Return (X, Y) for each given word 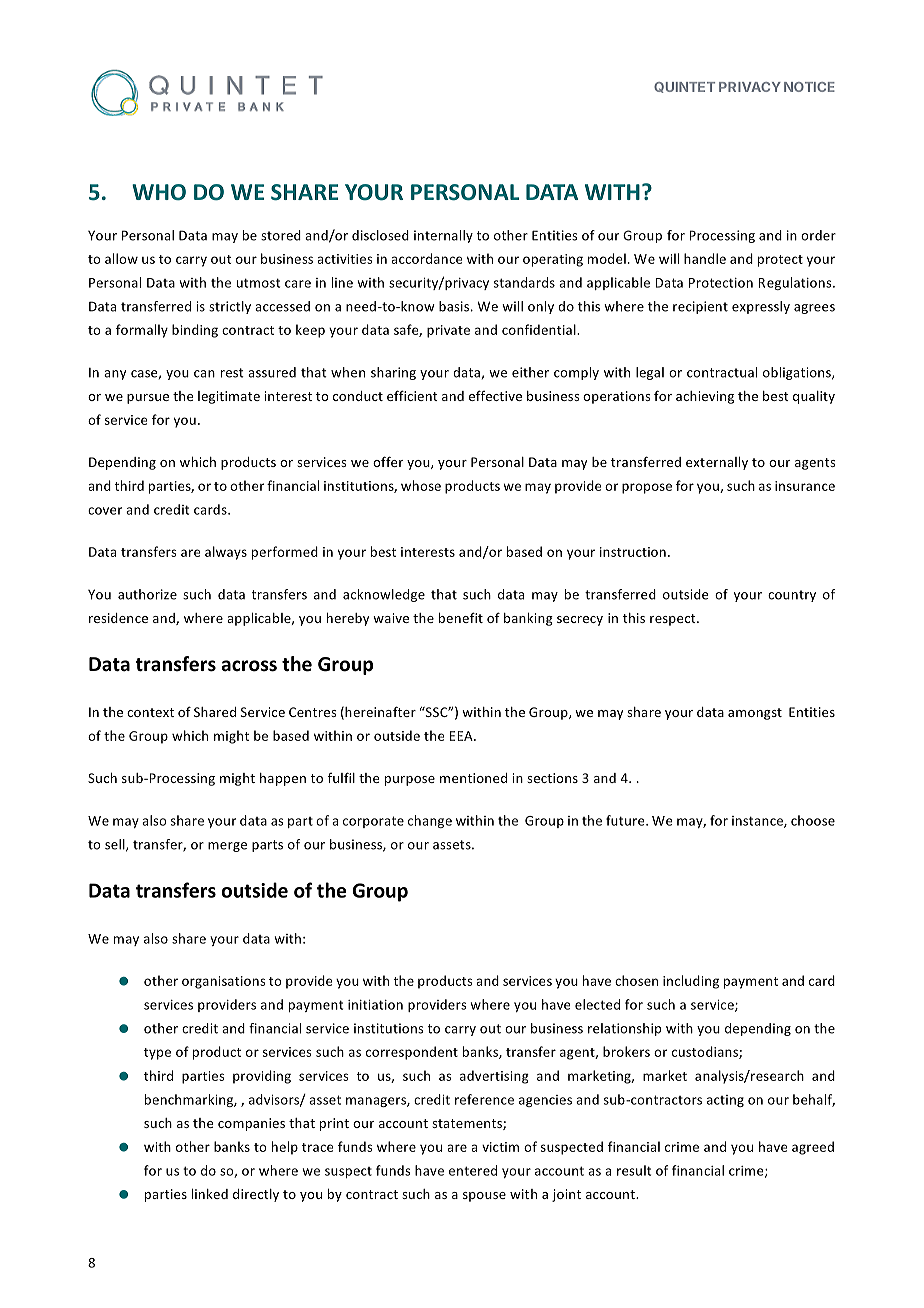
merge (227, 847)
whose (421, 485)
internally (443, 236)
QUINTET (684, 87)
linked (210, 1194)
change (430, 821)
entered (473, 1170)
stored (281, 235)
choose (813, 820)
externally (717, 463)
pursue (148, 399)
